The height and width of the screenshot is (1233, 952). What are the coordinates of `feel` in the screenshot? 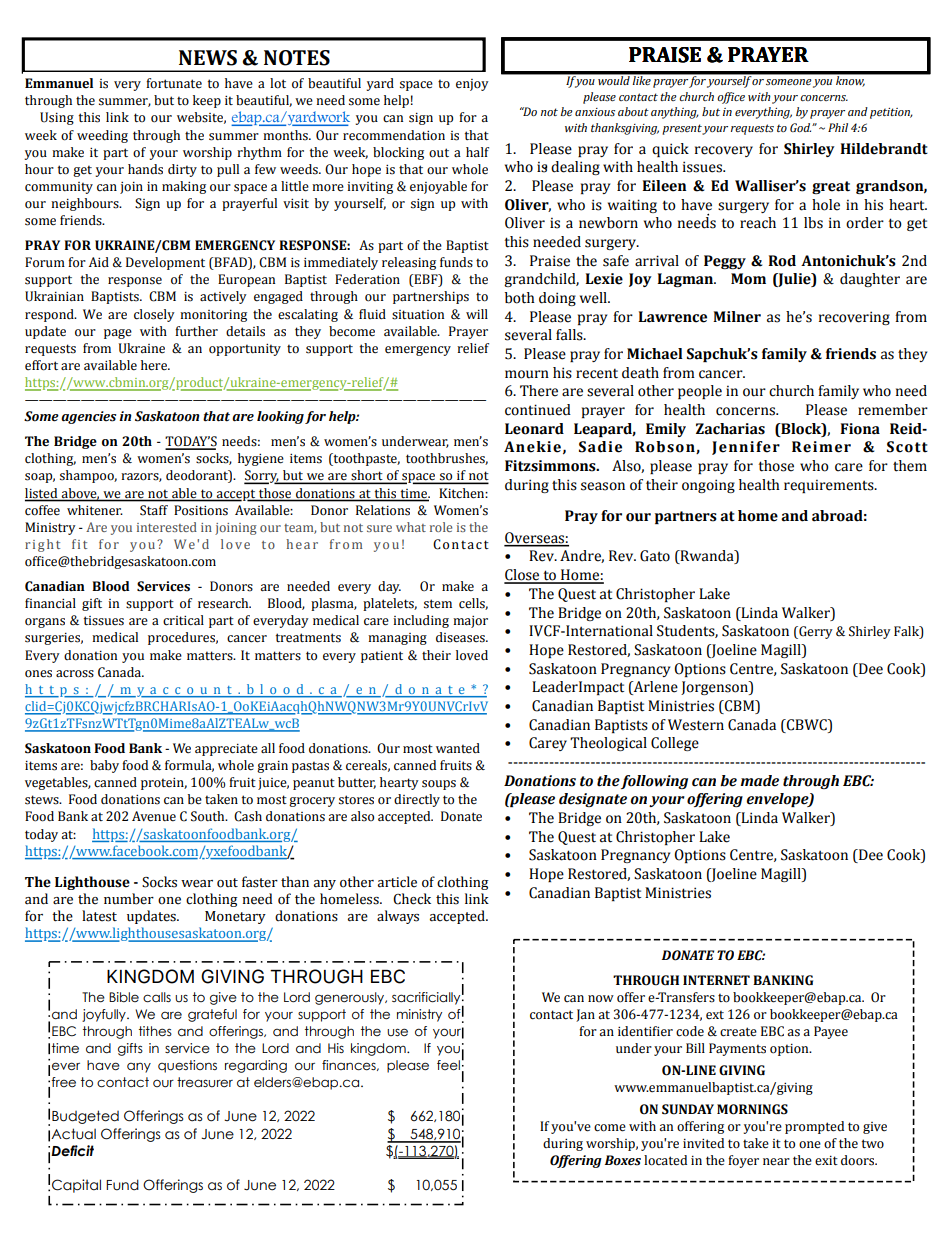 It's located at (448, 1065).
